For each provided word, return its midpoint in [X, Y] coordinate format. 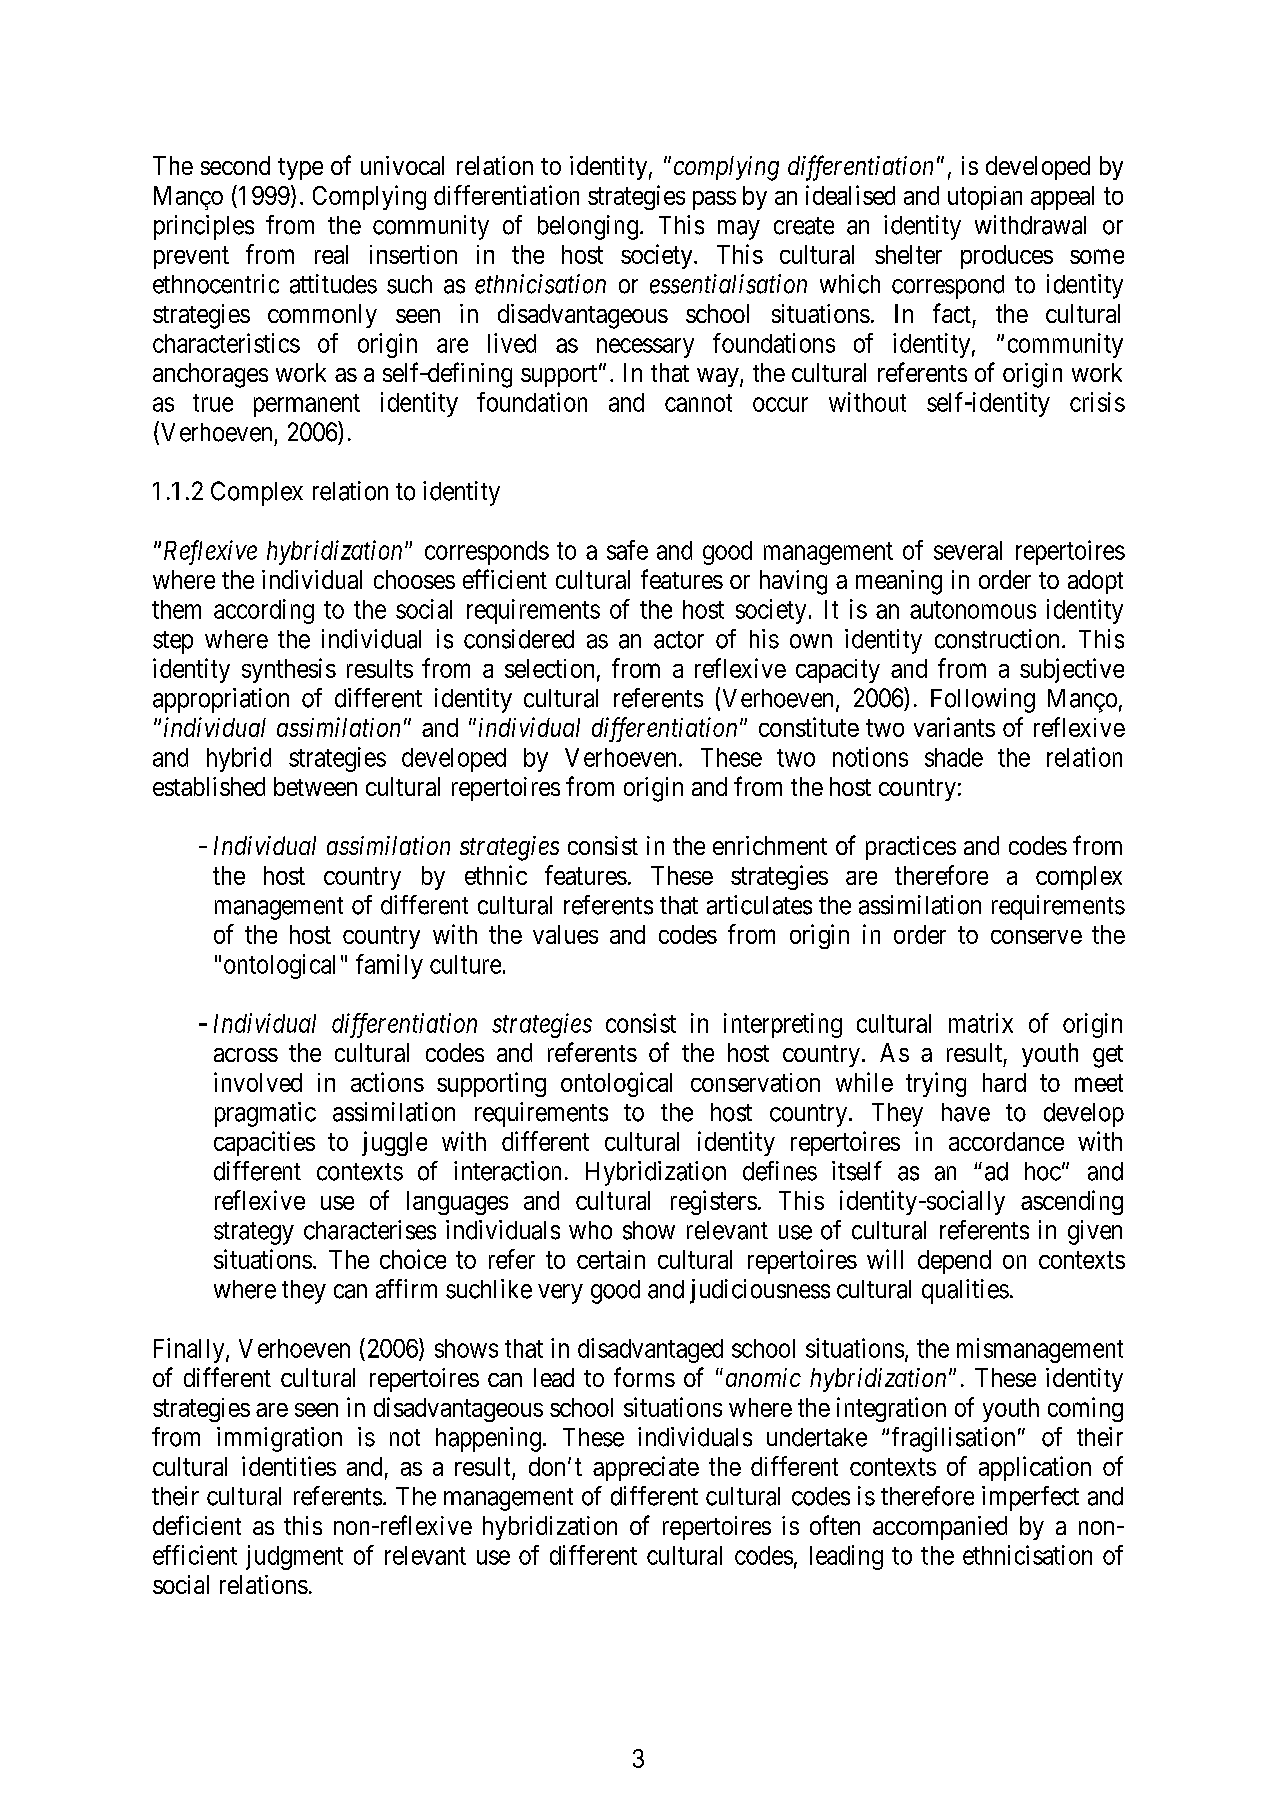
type [300, 169]
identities [289, 1466]
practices [911, 848]
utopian [985, 198]
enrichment [770, 845]
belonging [588, 227]
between [315, 786]
